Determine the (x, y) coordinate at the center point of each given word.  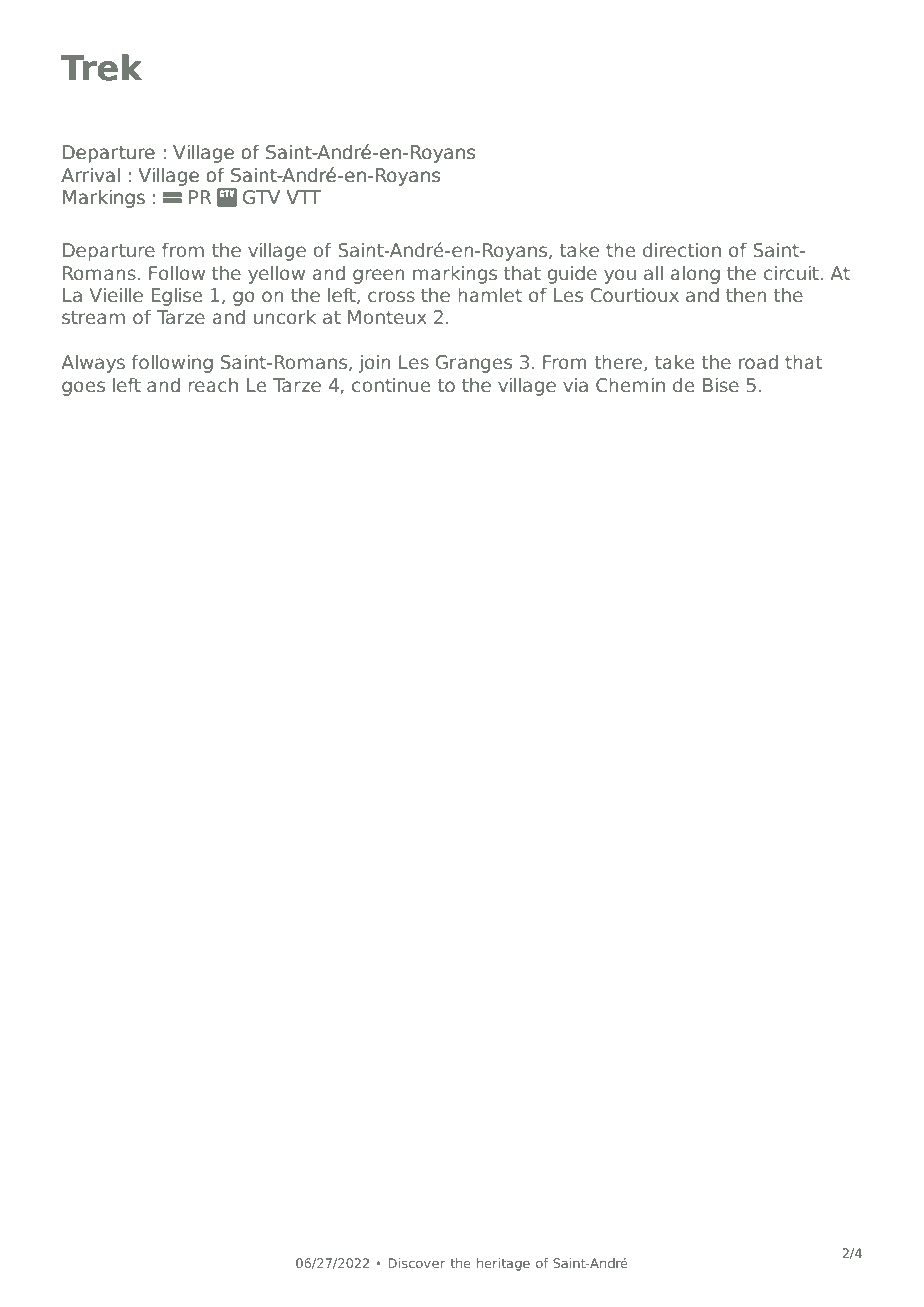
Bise (721, 385)
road (758, 362)
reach (213, 385)
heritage (503, 1264)
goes (83, 388)
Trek (102, 67)
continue (391, 385)
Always (93, 364)
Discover (416, 1263)
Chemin (630, 384)
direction (682, 250)
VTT (304, 197)
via (575, 385)
